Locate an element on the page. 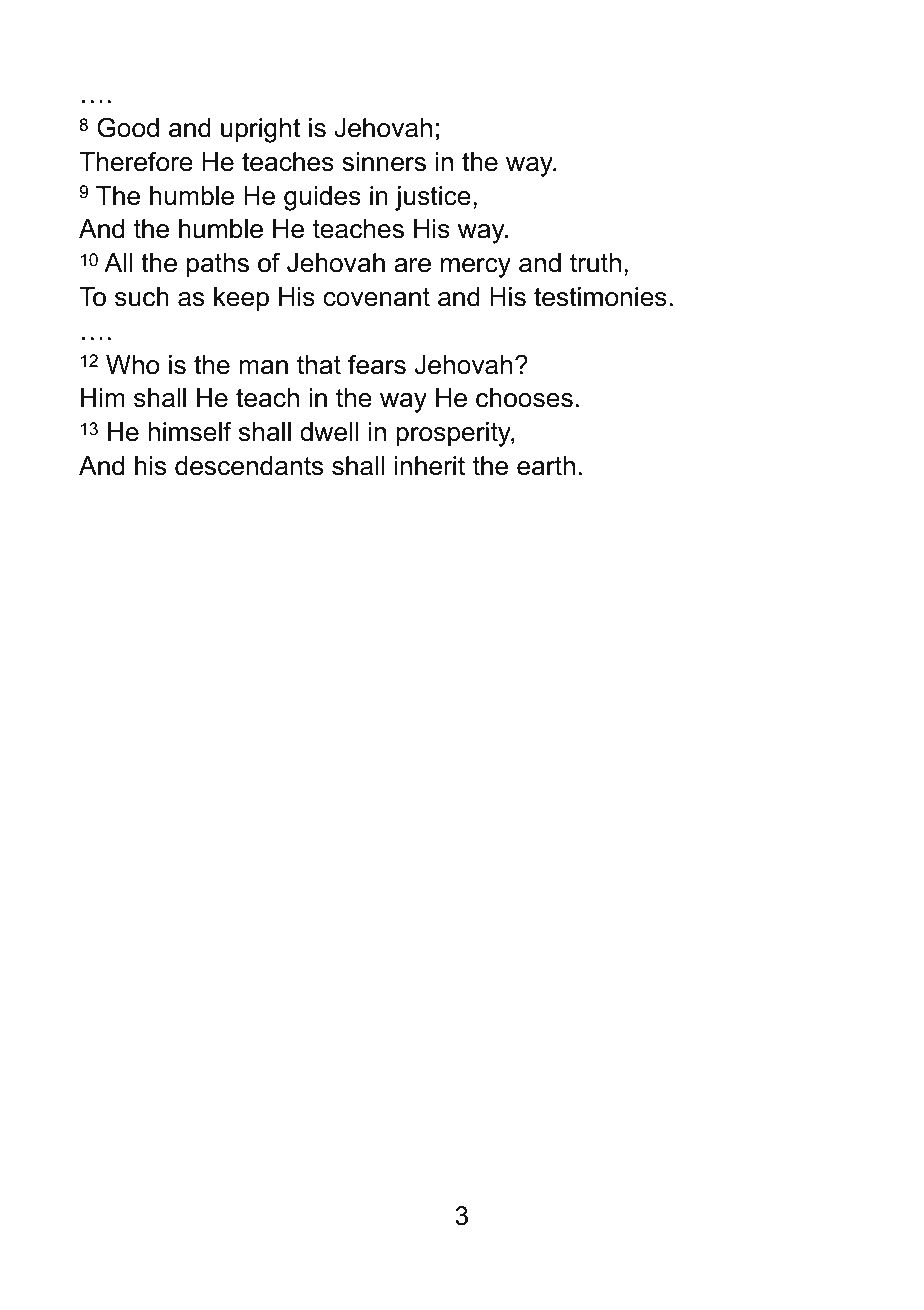  justice is located at coordinates (433, 198).
